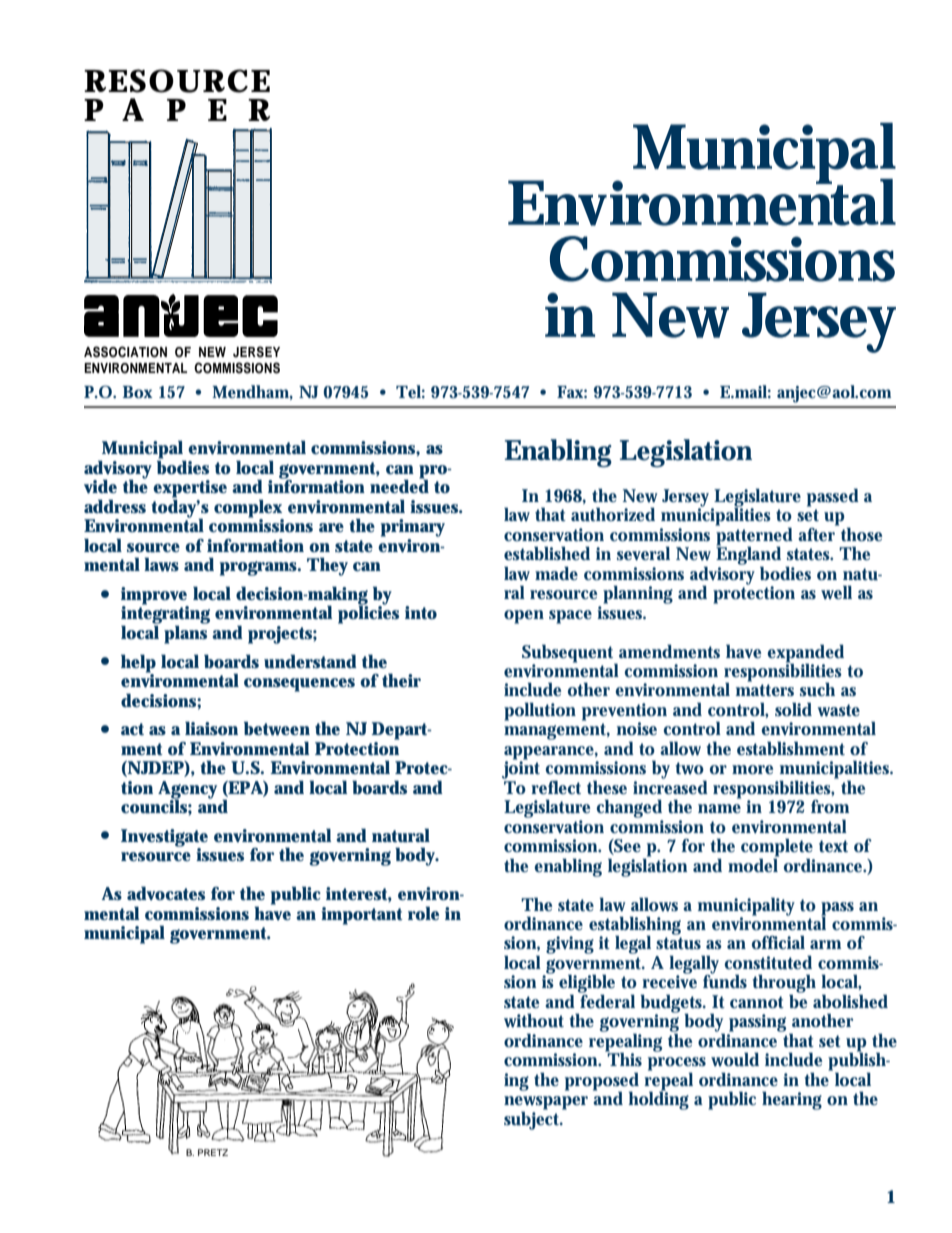 This page has width=952, height=1233. I want to click on liaison, so click(211, 728).
